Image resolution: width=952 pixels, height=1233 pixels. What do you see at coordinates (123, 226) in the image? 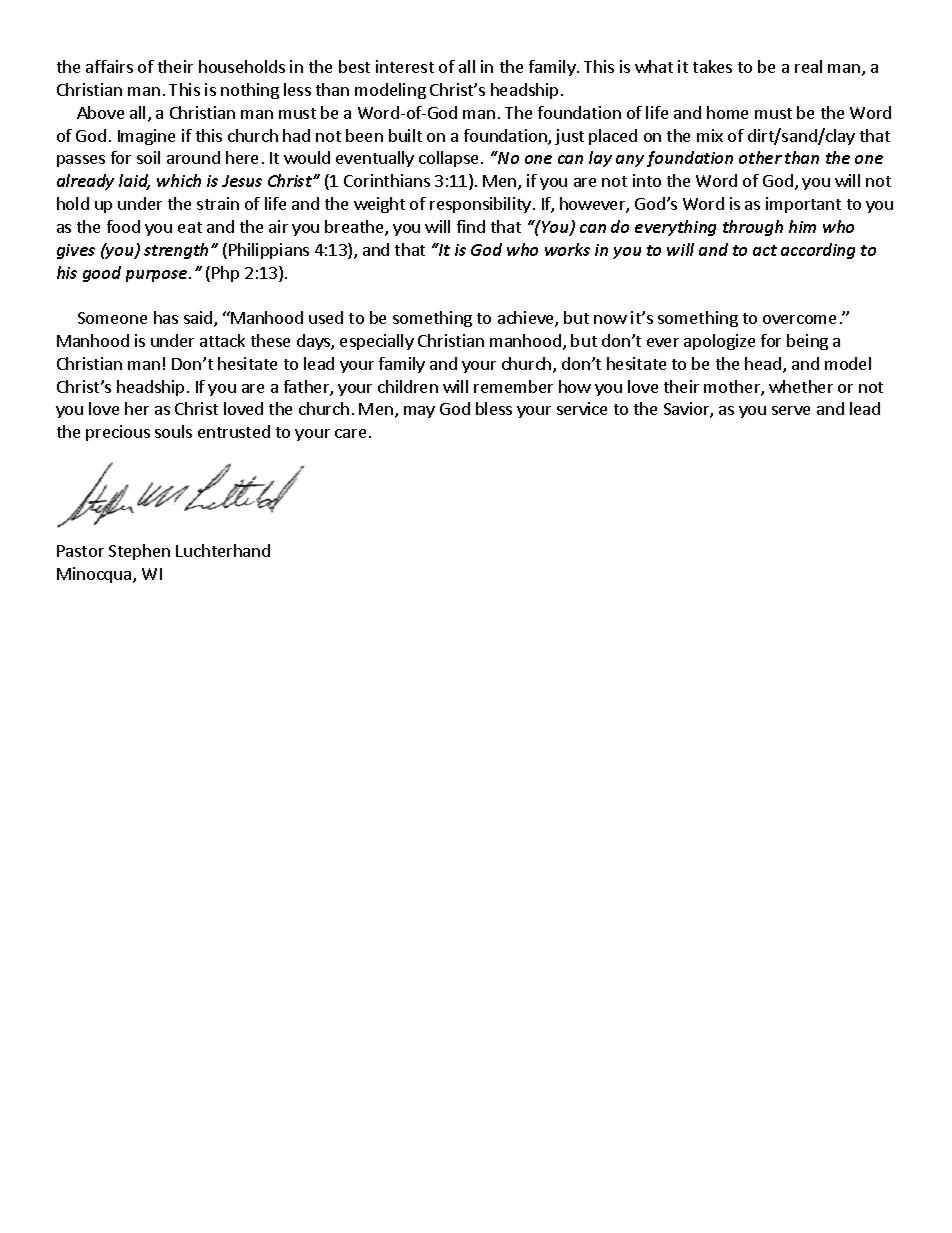
I see `food` at bounding box center [123, 226].
